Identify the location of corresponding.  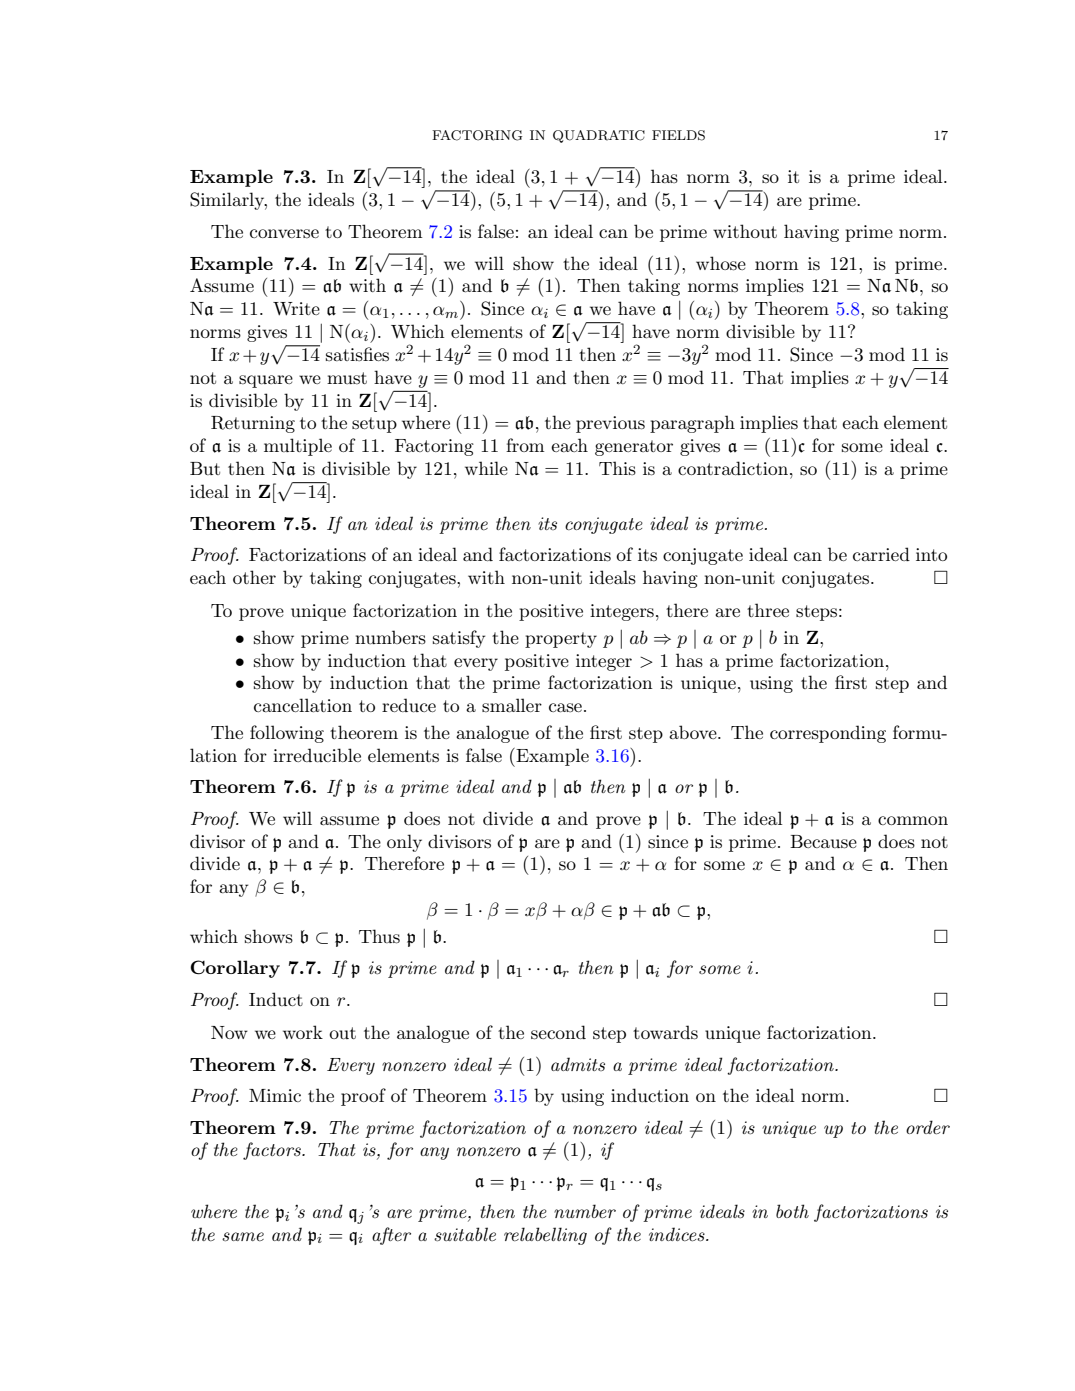
(828, 734).
